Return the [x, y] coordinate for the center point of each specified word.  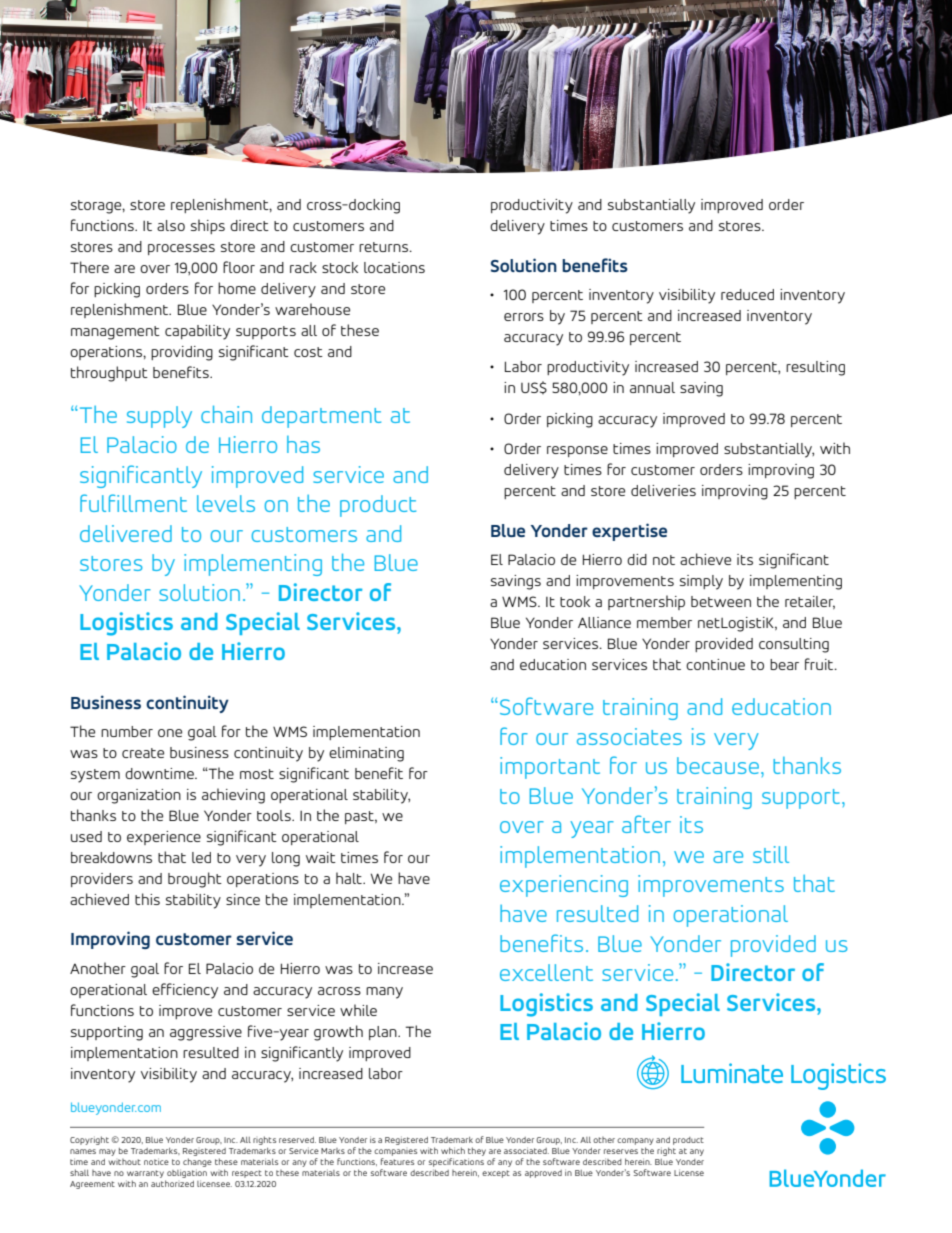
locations [394, 267]
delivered [126, 533]
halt [350, 878]
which [453, 1150]
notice [156, 1161]
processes [181, 249]
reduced [747, 294]
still [771, 854]
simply [701, 582]
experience [164, 838]
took [575, 601]
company [635, 1143]
